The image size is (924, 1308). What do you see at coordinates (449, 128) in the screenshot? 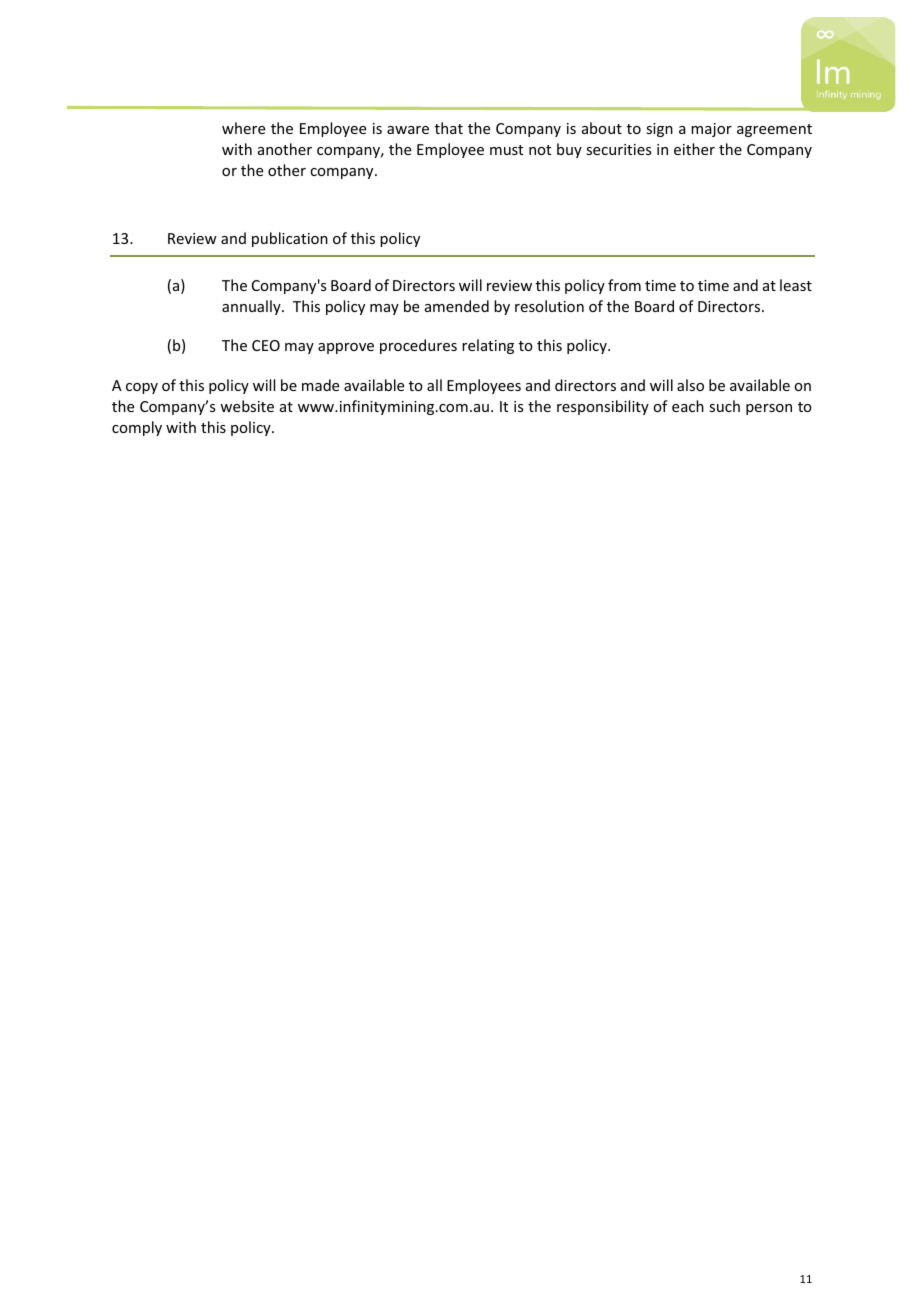
I see `that` at bounding box center [449, 128].
